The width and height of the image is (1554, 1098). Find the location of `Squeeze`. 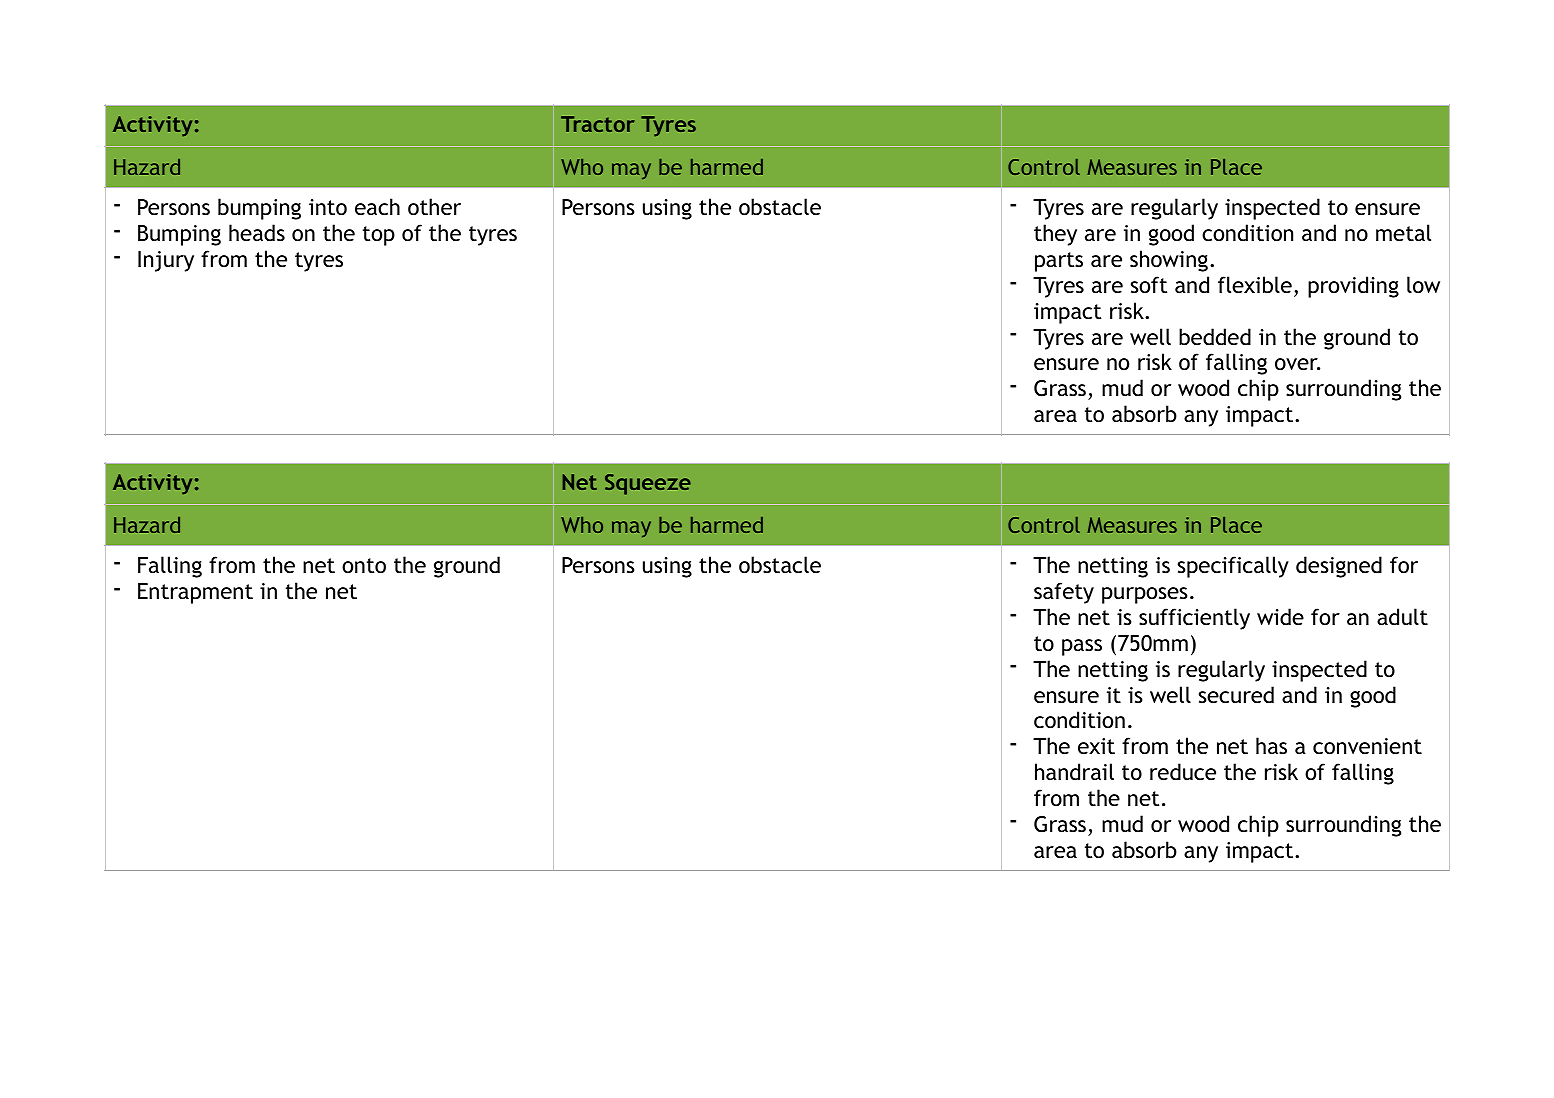

Squeeze is located at coordinates (648, 484).
